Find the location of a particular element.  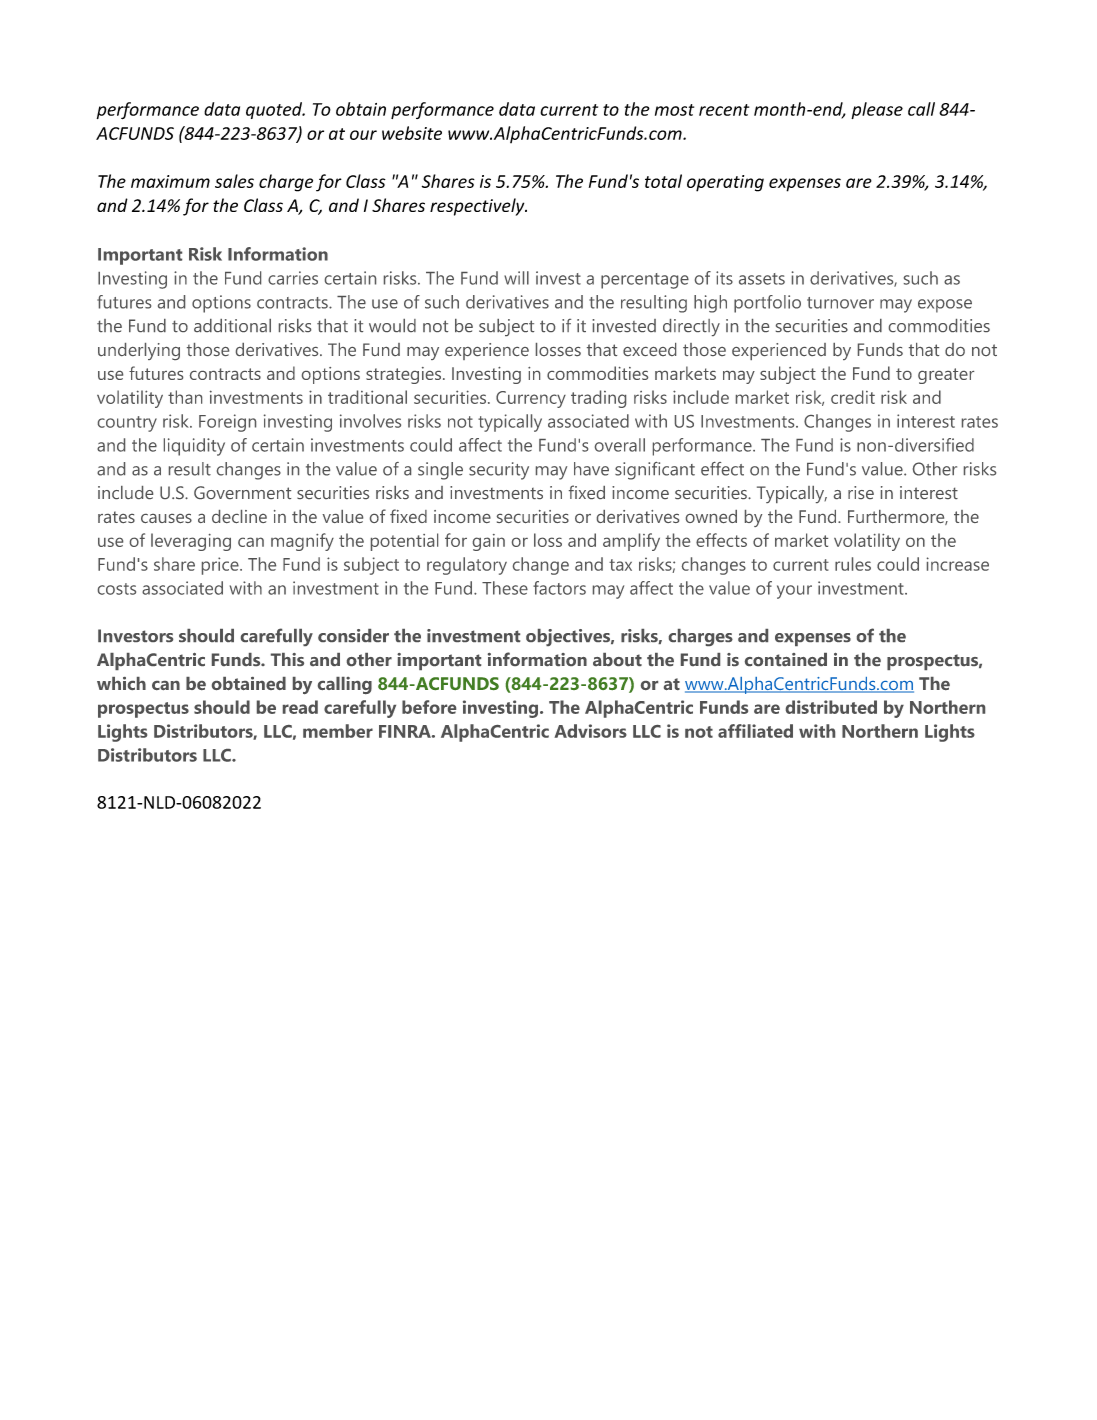

website is located at coordinates (412, 133).
